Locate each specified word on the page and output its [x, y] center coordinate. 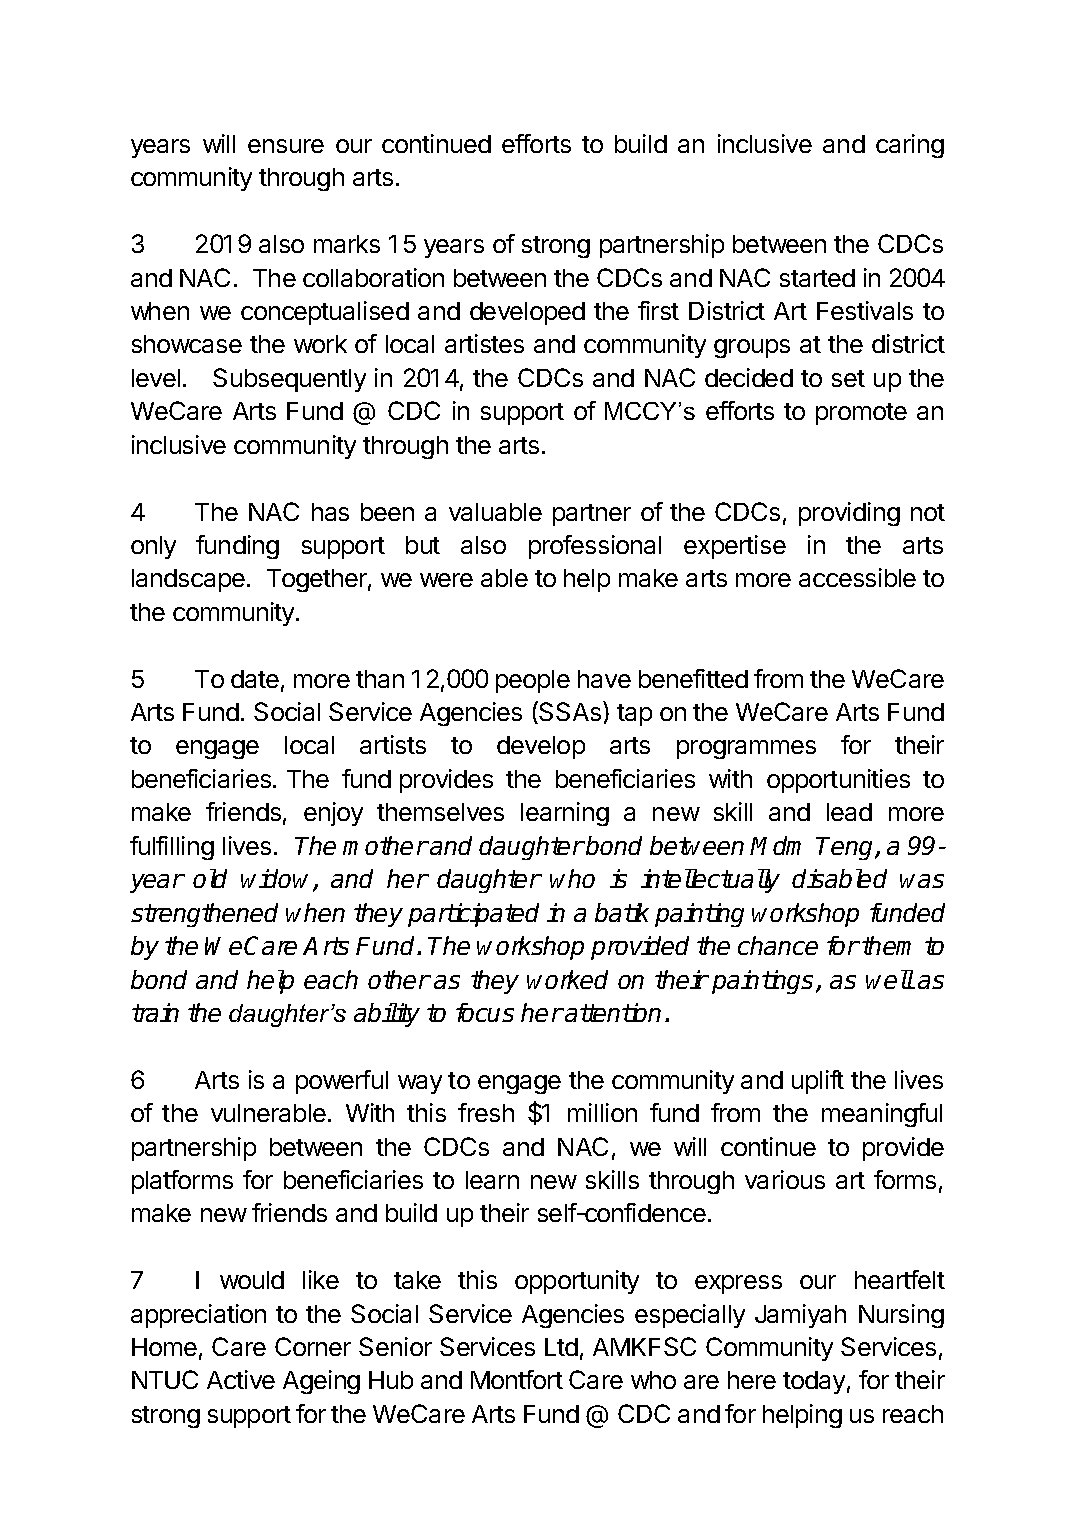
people [533, 681]
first [658, 310]
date [255, 679]
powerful [342, 1082]
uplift [818, 1082]
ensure [286, 146]
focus [485, 1012]
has [330, 512]
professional [595, 547]
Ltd [561, 1347]
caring [910, 146]
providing [849, 514]
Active [241, 1379]
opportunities [838, 781]
